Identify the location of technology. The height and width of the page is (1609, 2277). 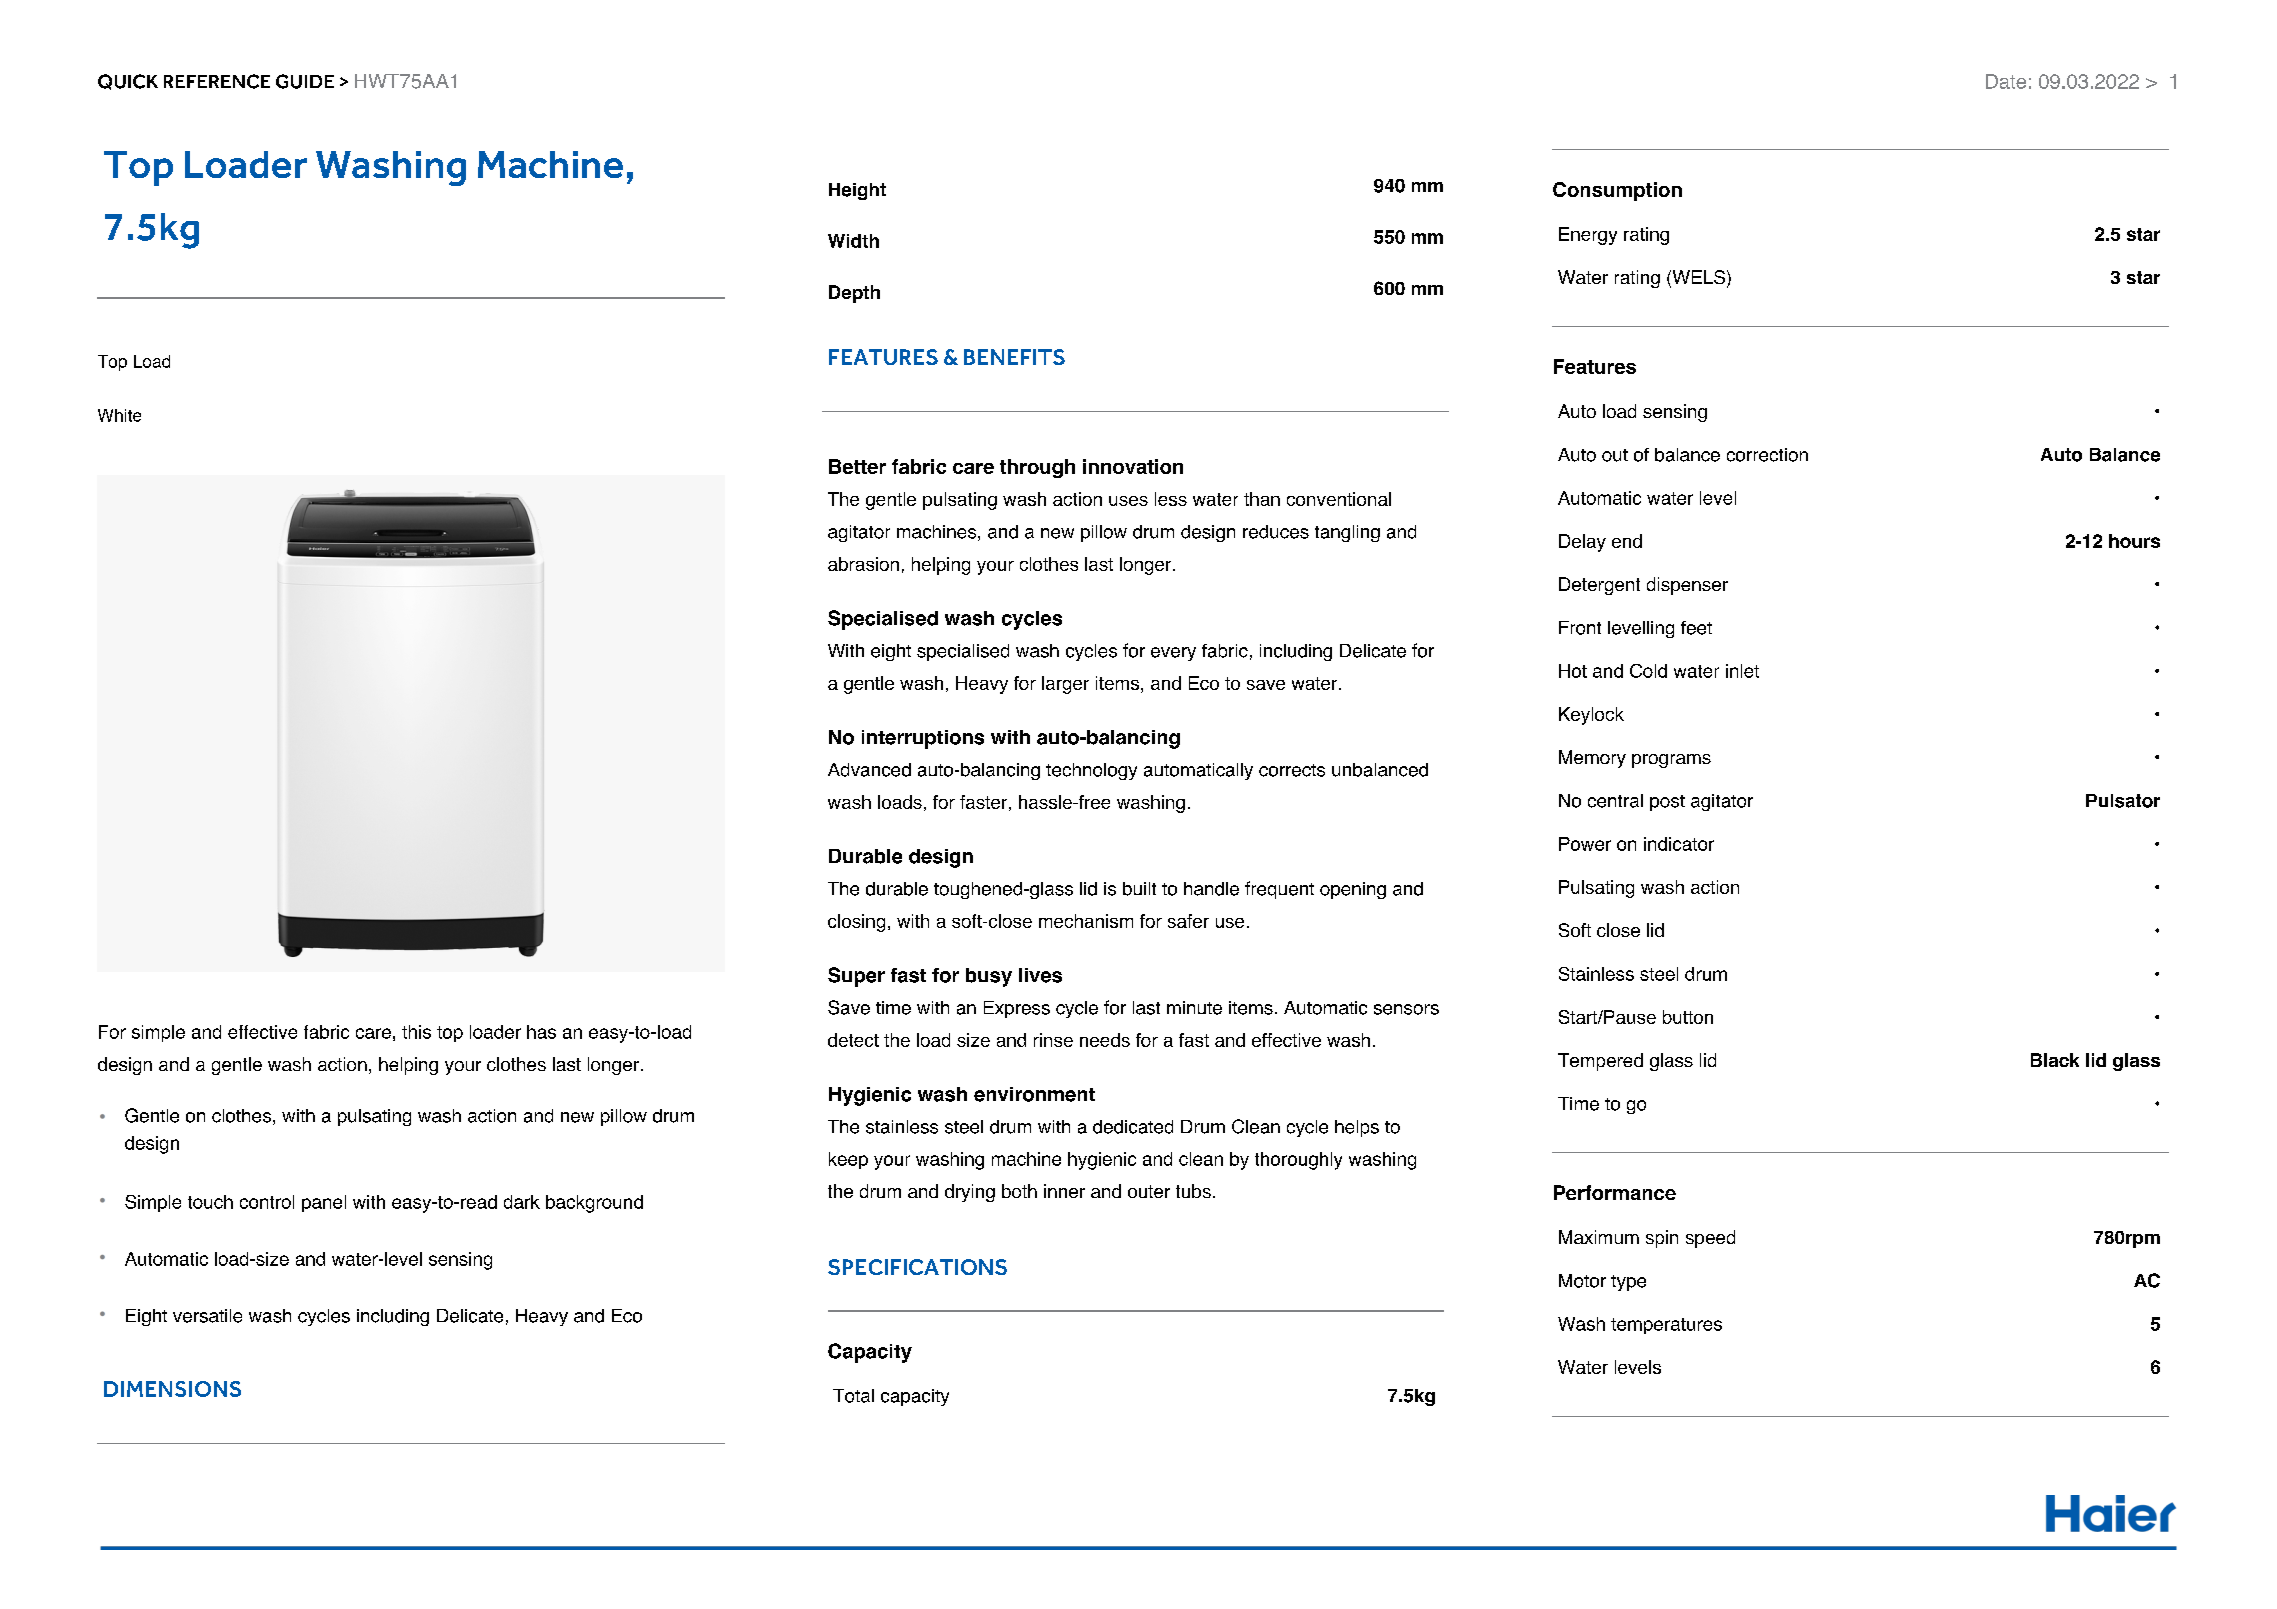
(1091, 771).
